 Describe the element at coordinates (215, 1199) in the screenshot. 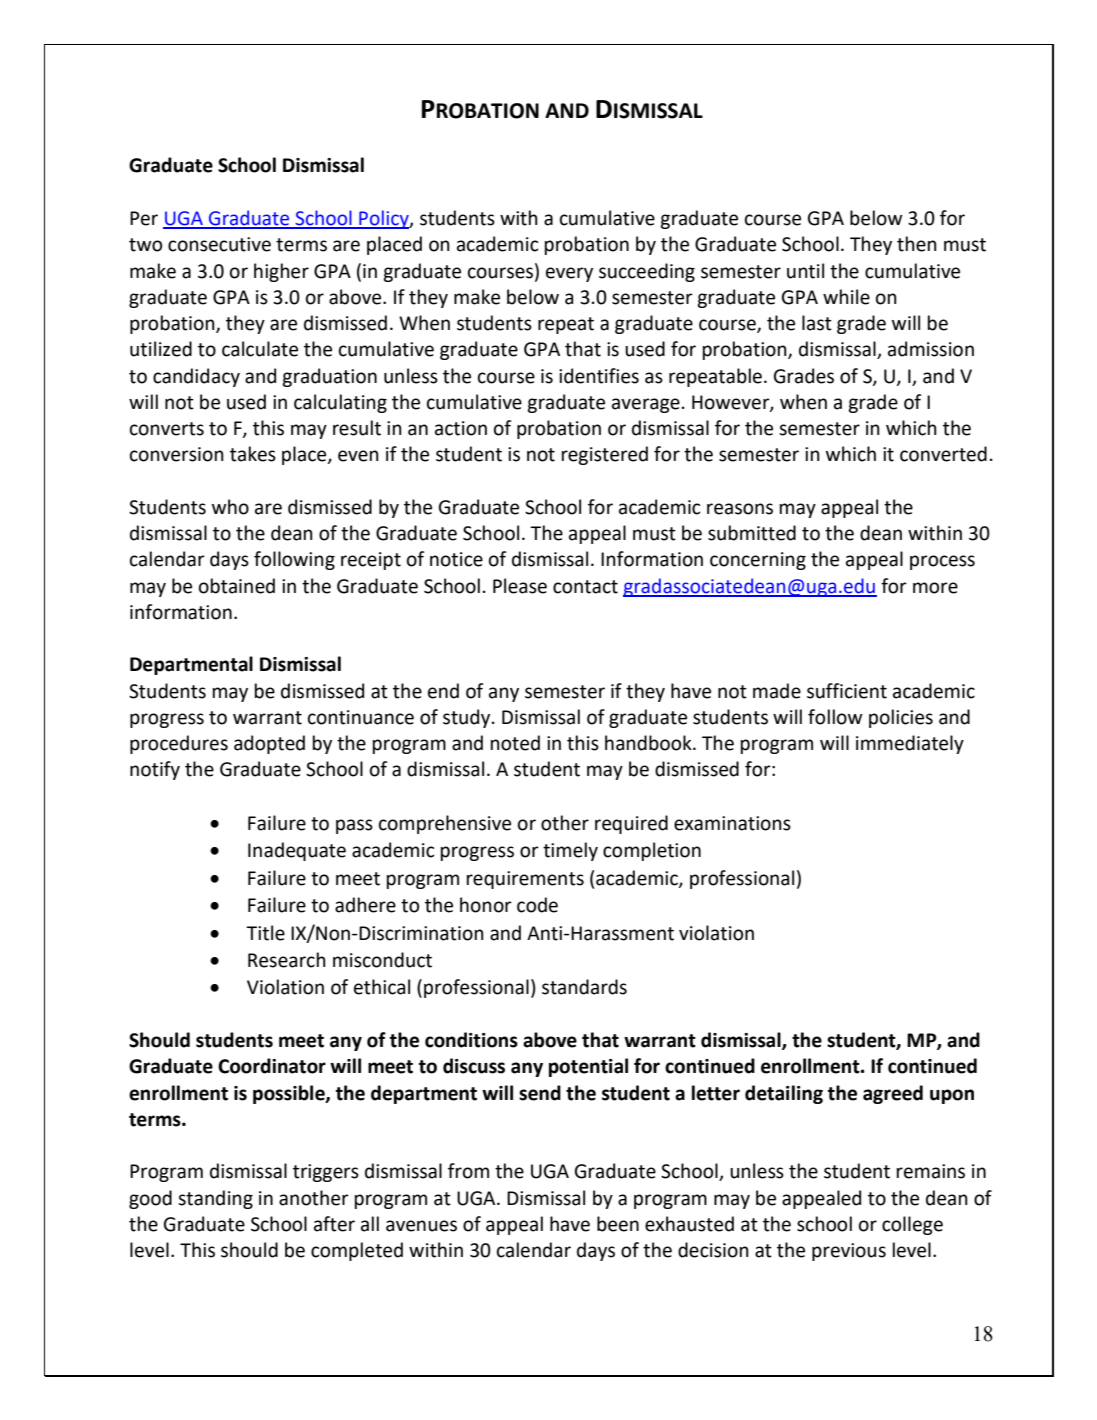

I see `standing` at that location.
